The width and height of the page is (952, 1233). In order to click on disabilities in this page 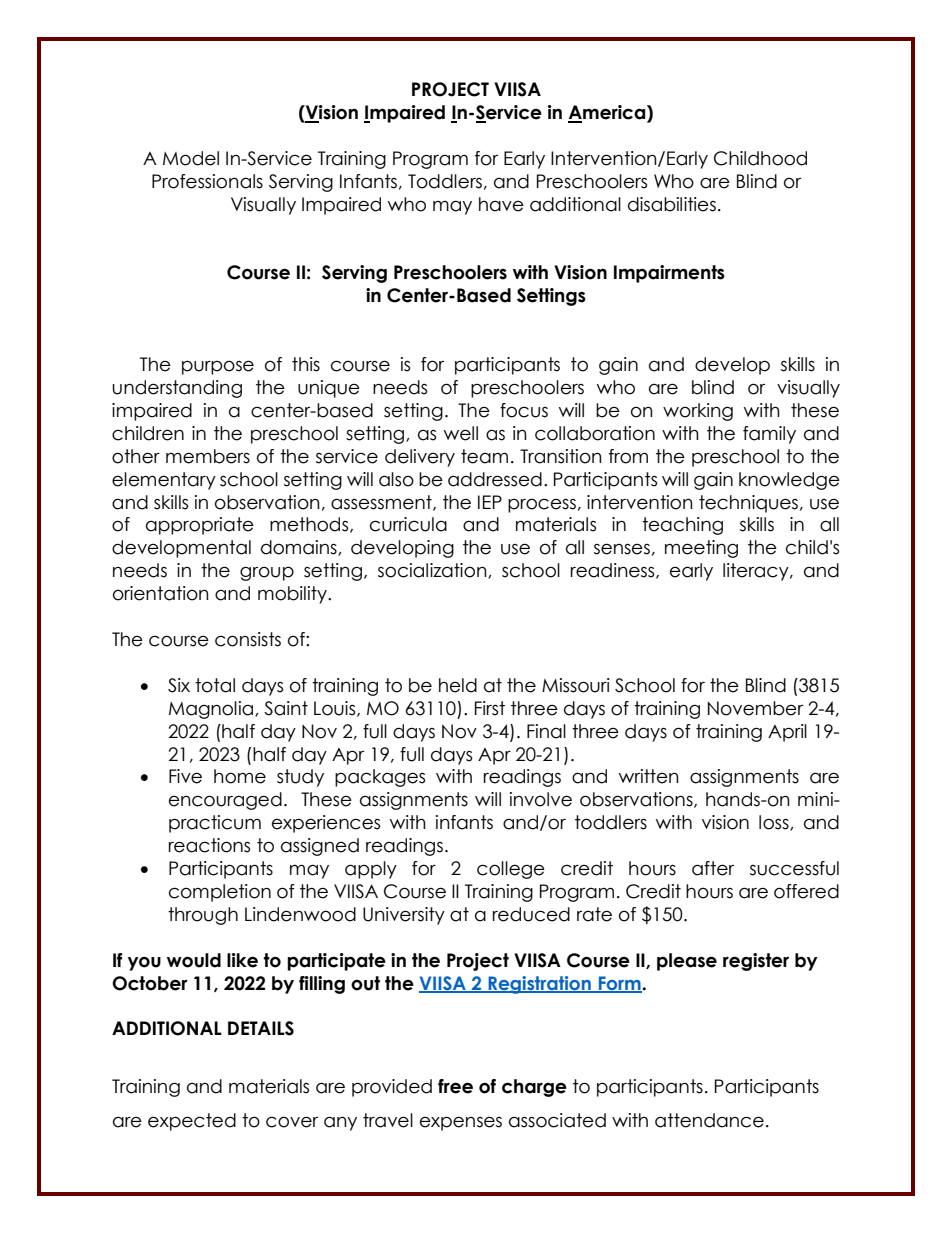, I will do `click(672, 204)`.
